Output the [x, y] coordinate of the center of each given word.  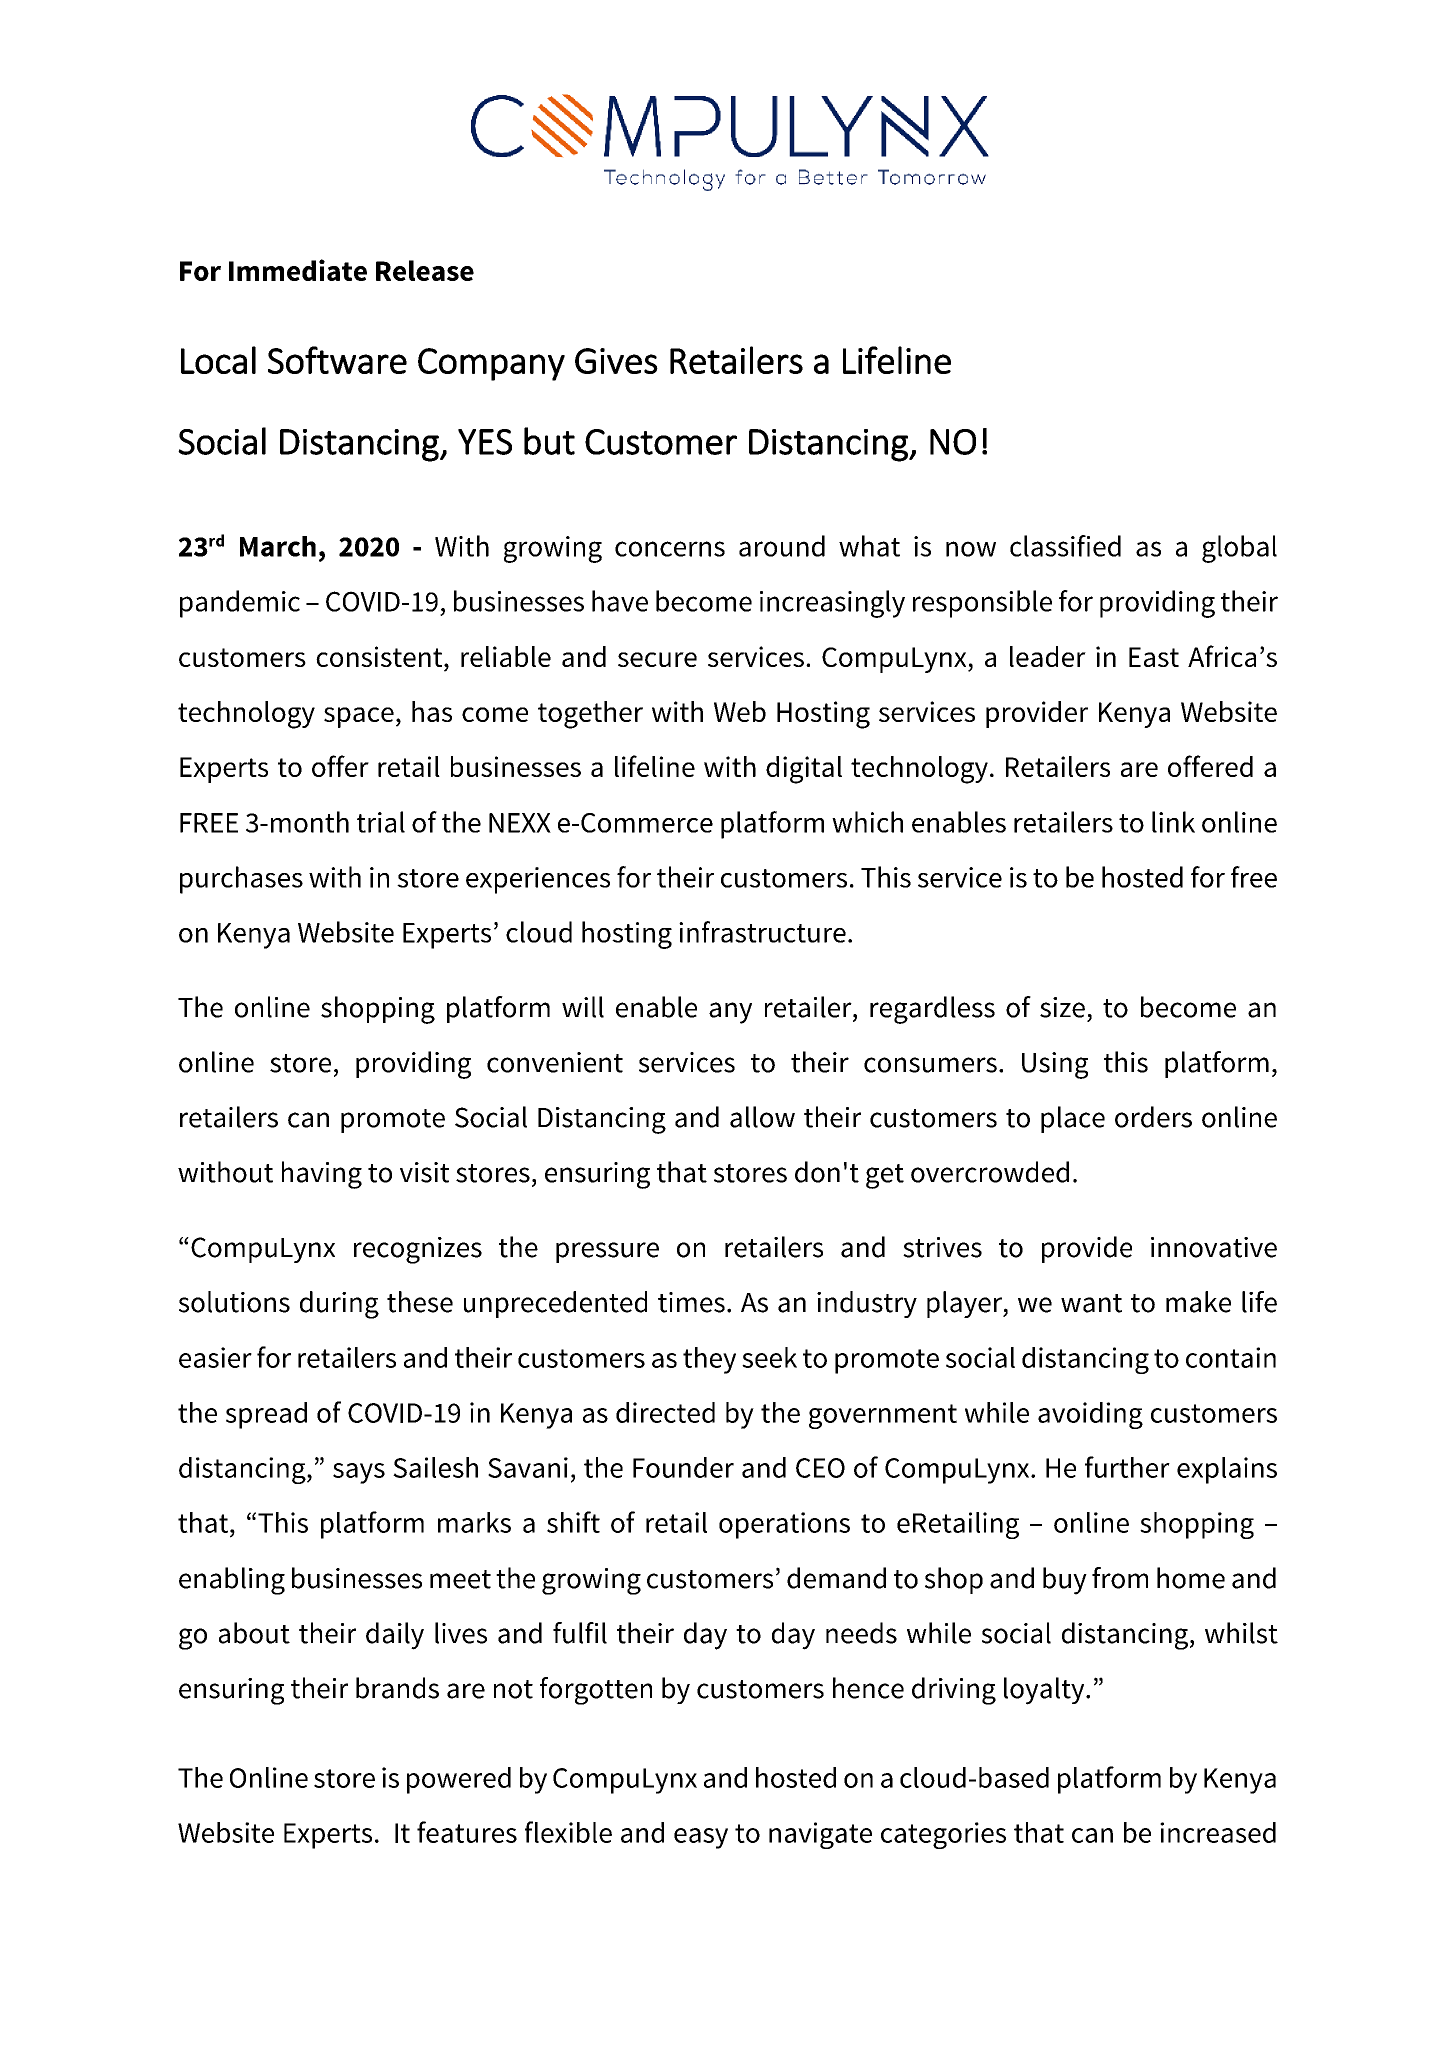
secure [657, 659]
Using [1055, 1065]
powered [459, 1780]
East [1154, 657]
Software [337, 360]
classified [1065, 546]
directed [665, 1412]
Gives [616, 361]
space [359, 717]
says [359, 1473]
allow [762, 1117]
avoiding [1090, 1415]
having [322, 1175]
